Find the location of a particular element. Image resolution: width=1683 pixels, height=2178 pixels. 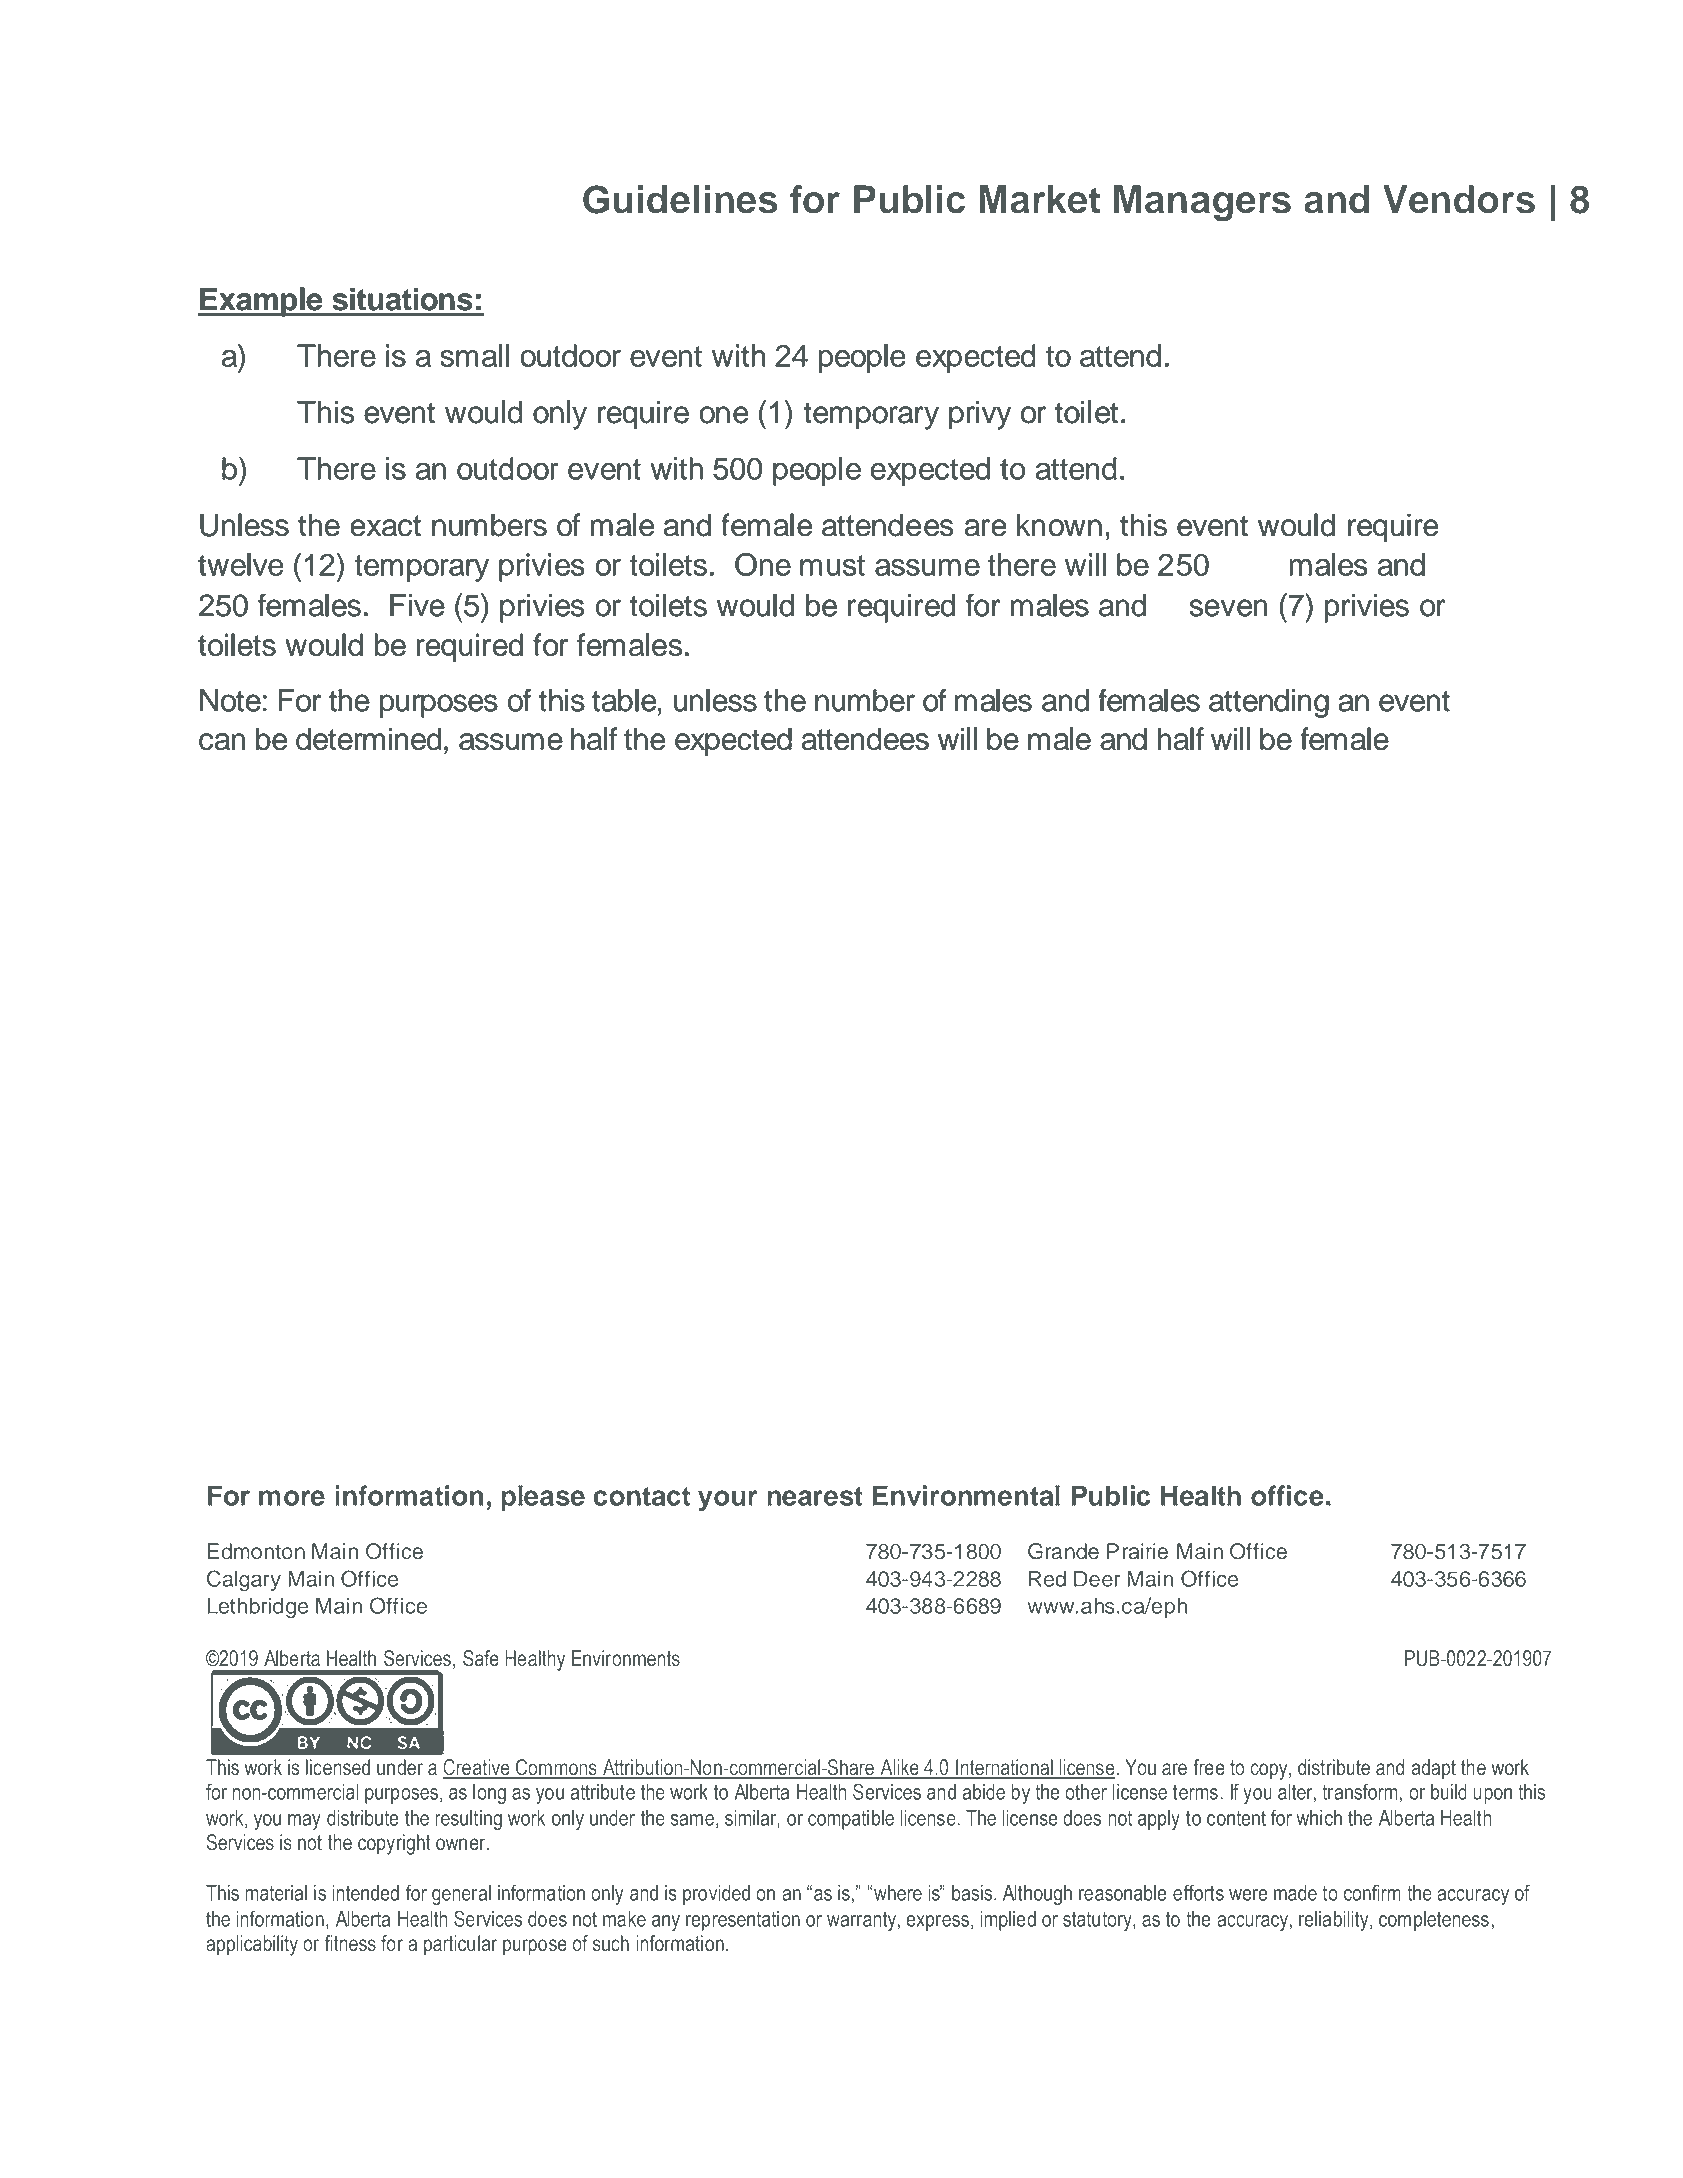

where is located at coordinates (898, 1893).
